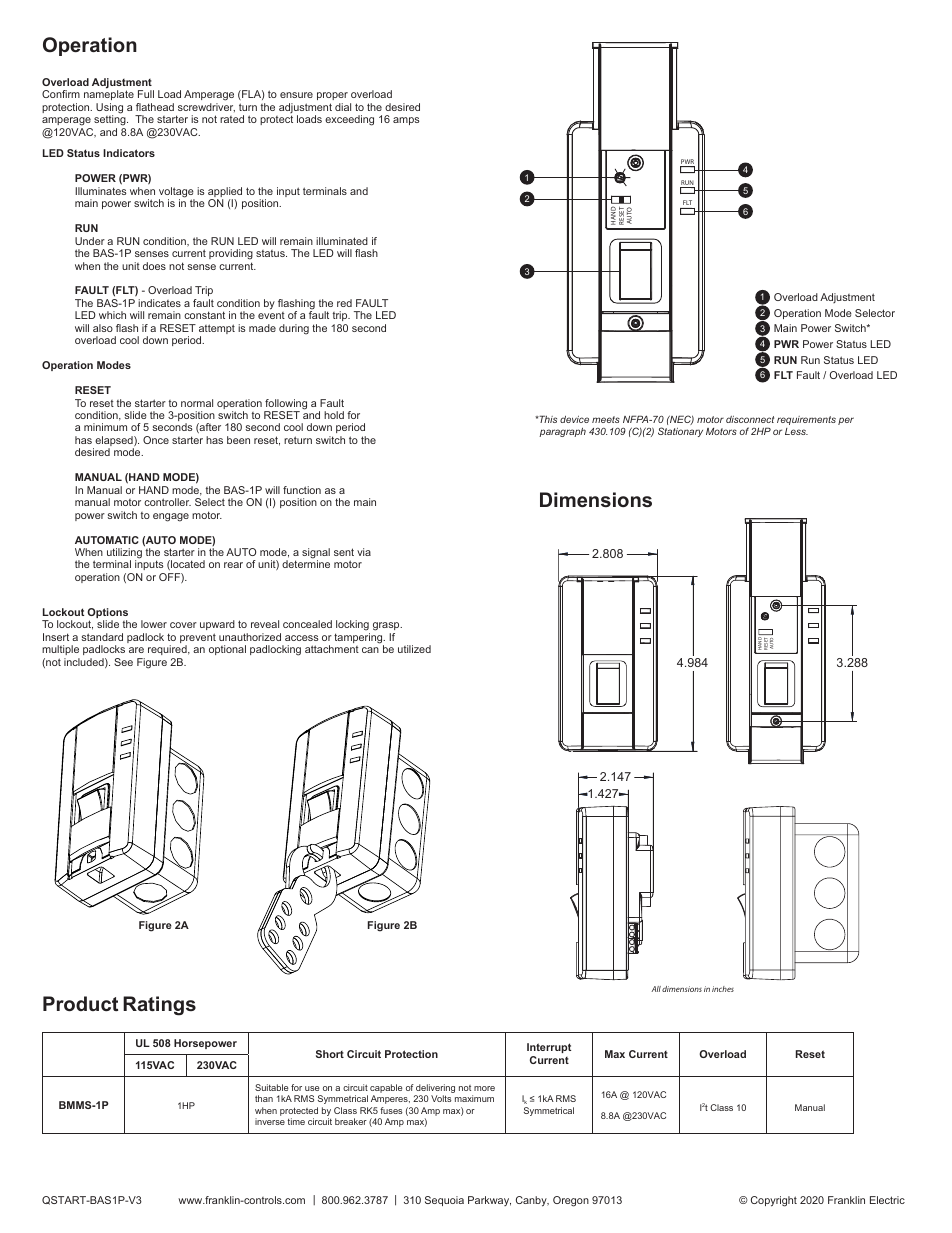 This document has width=952, height=1233. I want to click on amps, so click(406, 121).
